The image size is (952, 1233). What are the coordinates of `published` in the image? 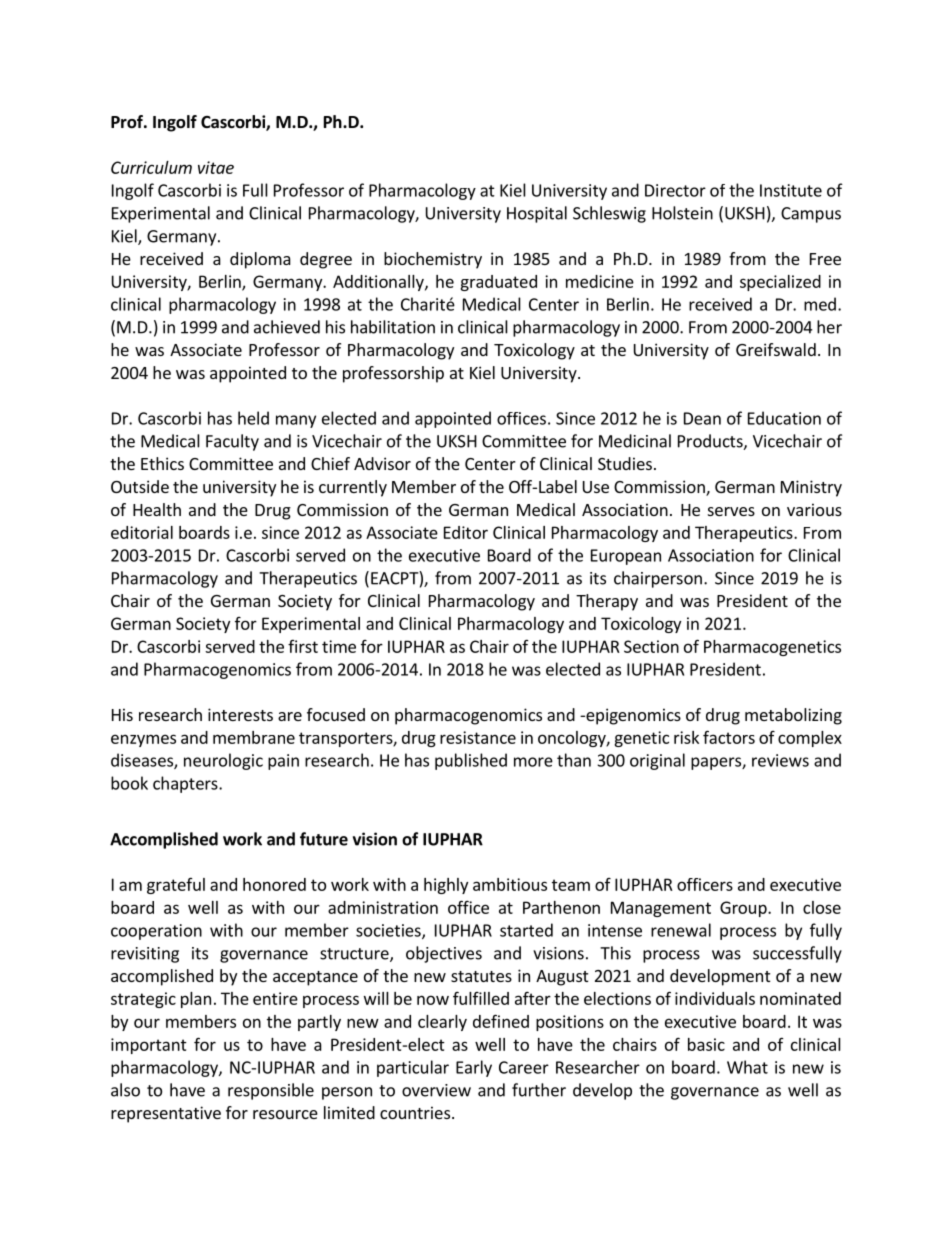 It's located at (471, 761).
